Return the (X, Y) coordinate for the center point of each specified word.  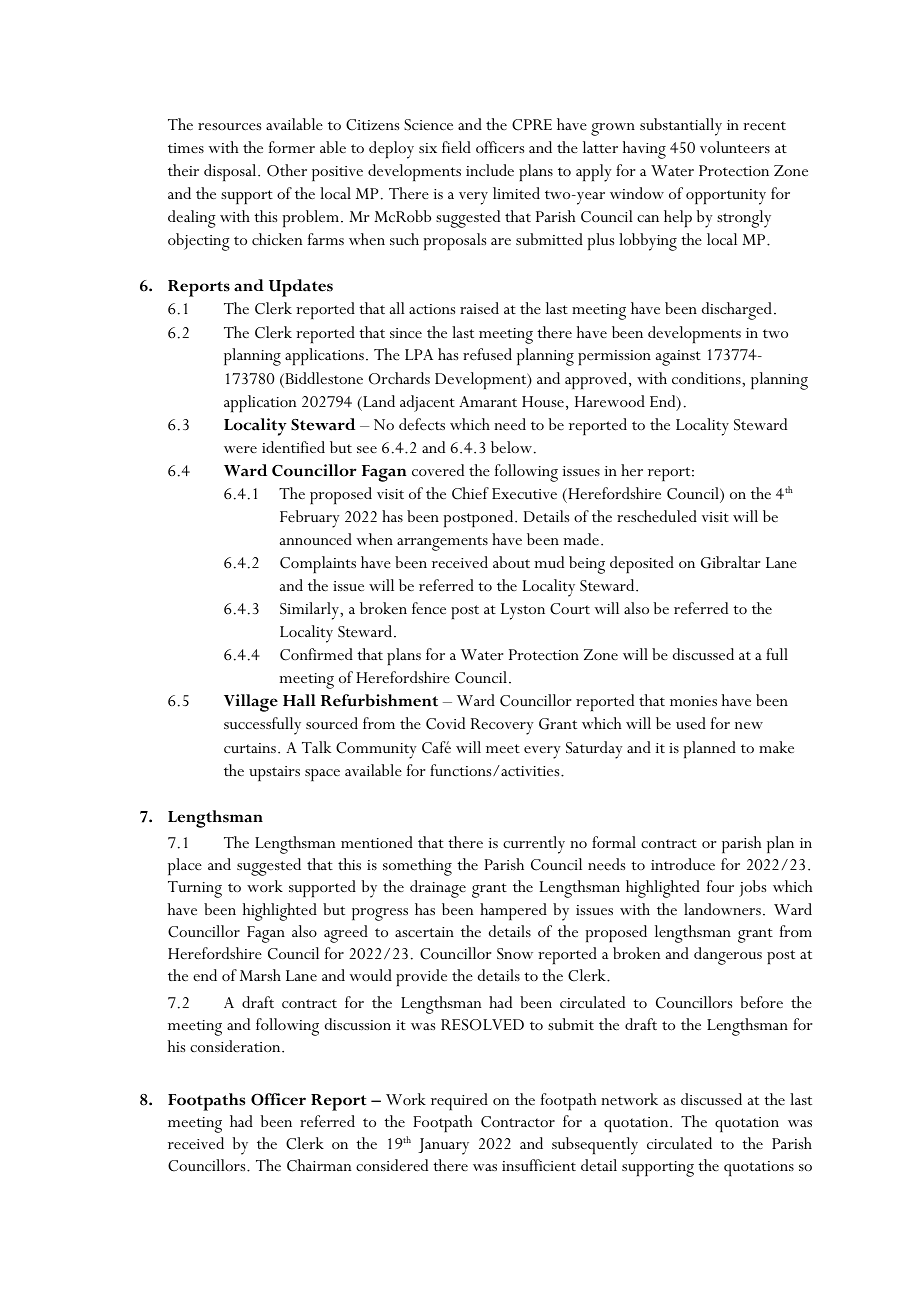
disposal (231, 172)
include (490, 170)
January (443, 1146)
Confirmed (316, 654)
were (240, 449)
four (720, 886)
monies (693, 701)
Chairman (319, 1165)
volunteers (735, 147)
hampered (513, 911)
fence (429, 608)
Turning (195, 889)
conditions (707, 378)
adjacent (427, 403)
